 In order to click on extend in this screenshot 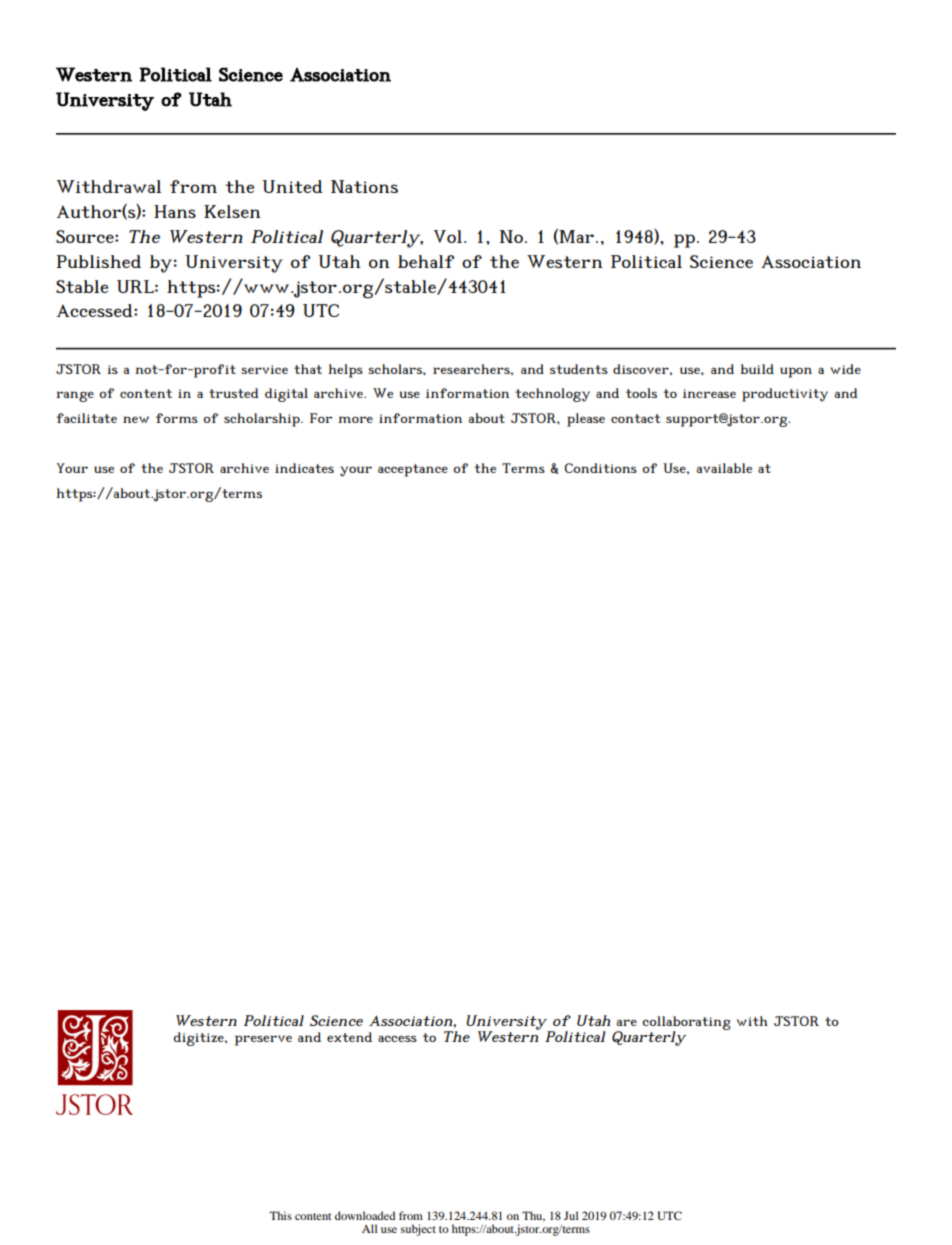, I will do `click(349, 1037)`.
